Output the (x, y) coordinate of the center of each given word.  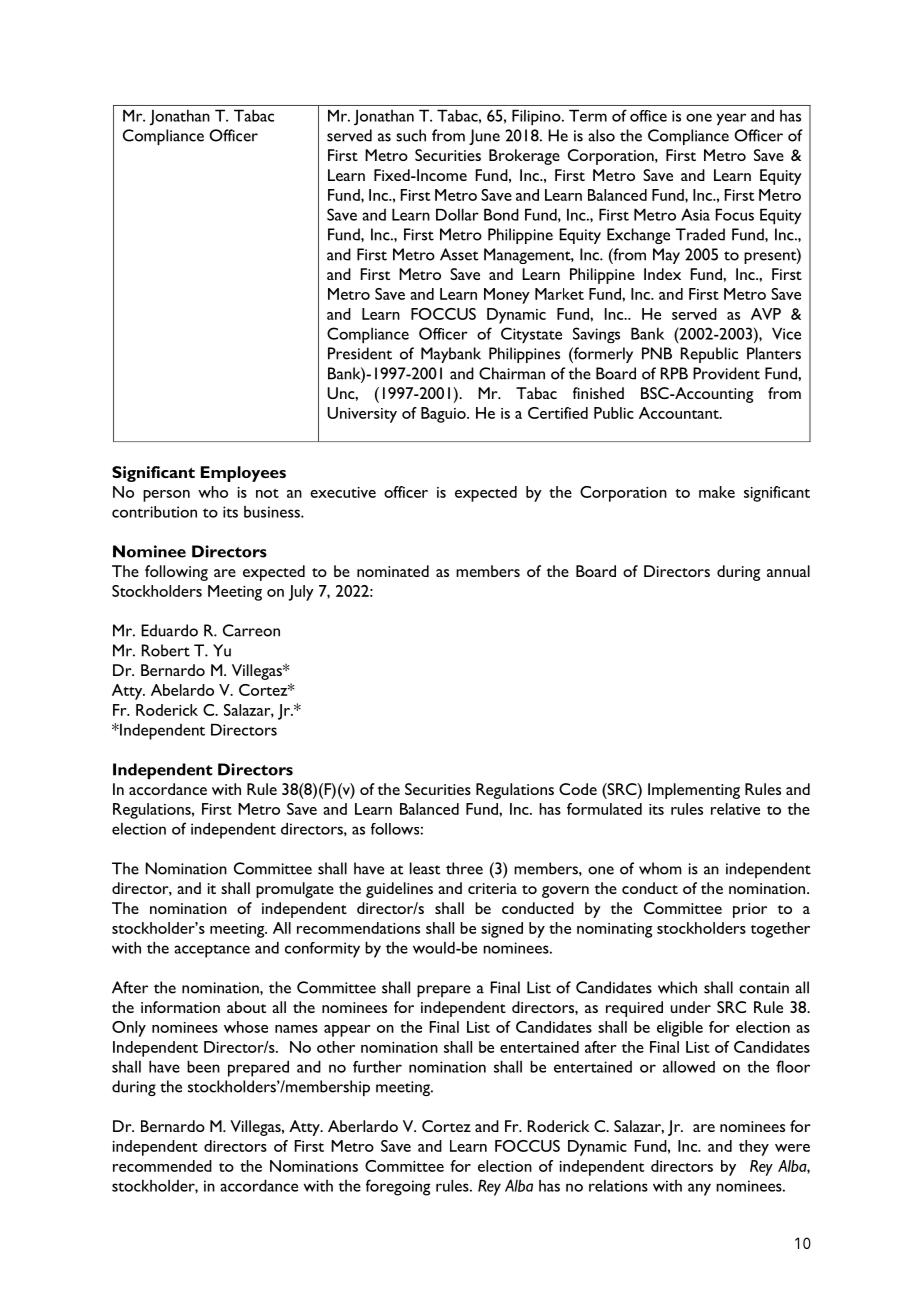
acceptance (212, 951)
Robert (166, 650)
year (731, 119)
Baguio (444, 415)
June (484, 137)
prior (750, 910)
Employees (243, 474)
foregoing (398, 1187)
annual (788, 571)
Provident (726, 373)
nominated (393, 571)
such (411, 135)
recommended (162, 1166)
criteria (492, 888)
